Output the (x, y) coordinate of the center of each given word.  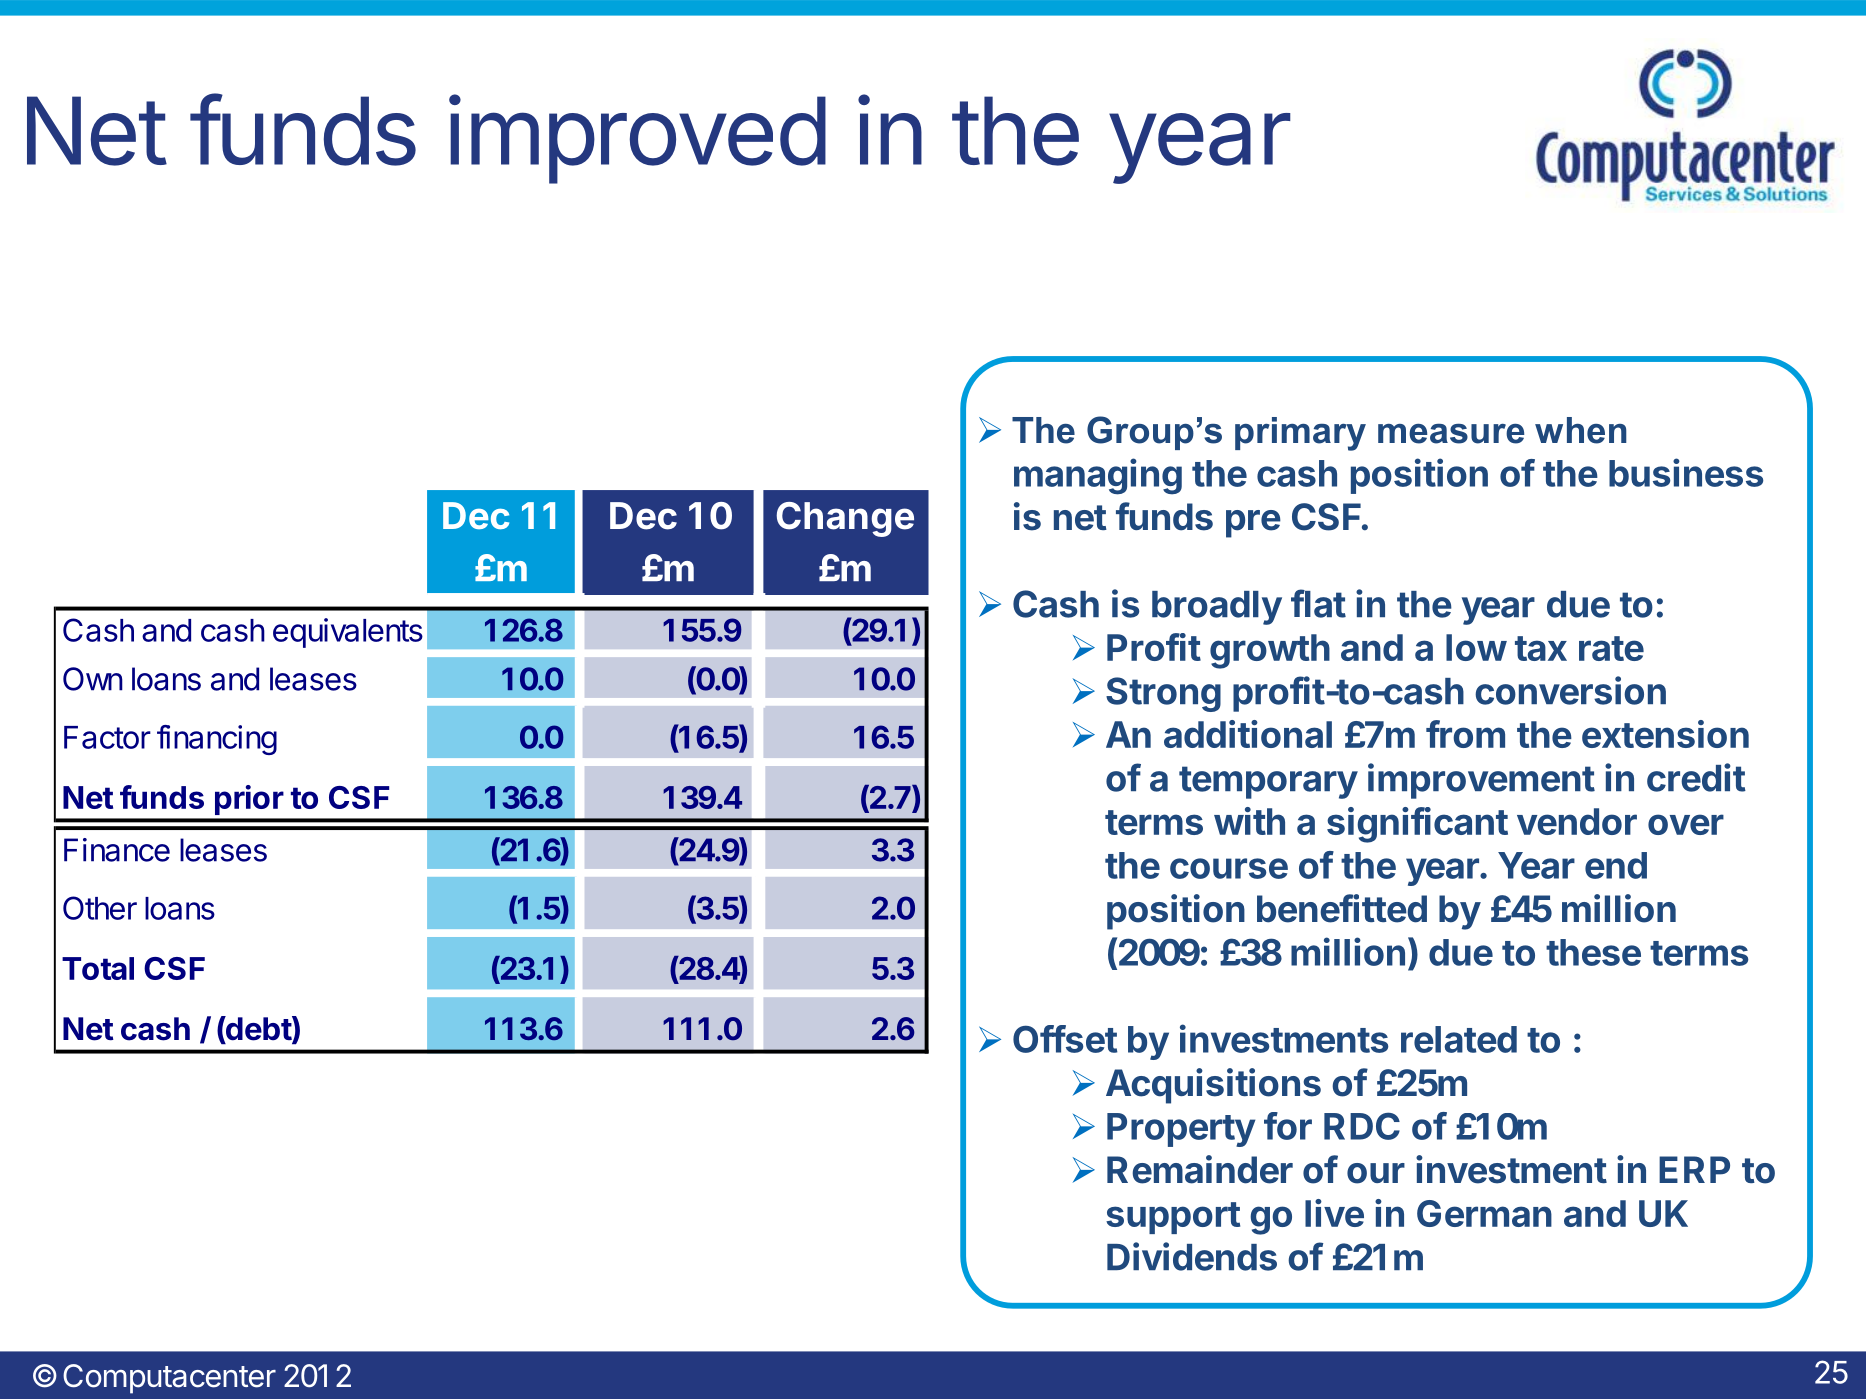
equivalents (348, 633)
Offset (1065, 1039)
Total (98, 968)
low (1476, 647)
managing (1098, 476)
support (1173, 1218)
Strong (1163, 694)
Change (845, 519)
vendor (1577, 821)
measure (1451, 434)
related (1459, 1039)
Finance (117, 850)
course (1229, 868)
